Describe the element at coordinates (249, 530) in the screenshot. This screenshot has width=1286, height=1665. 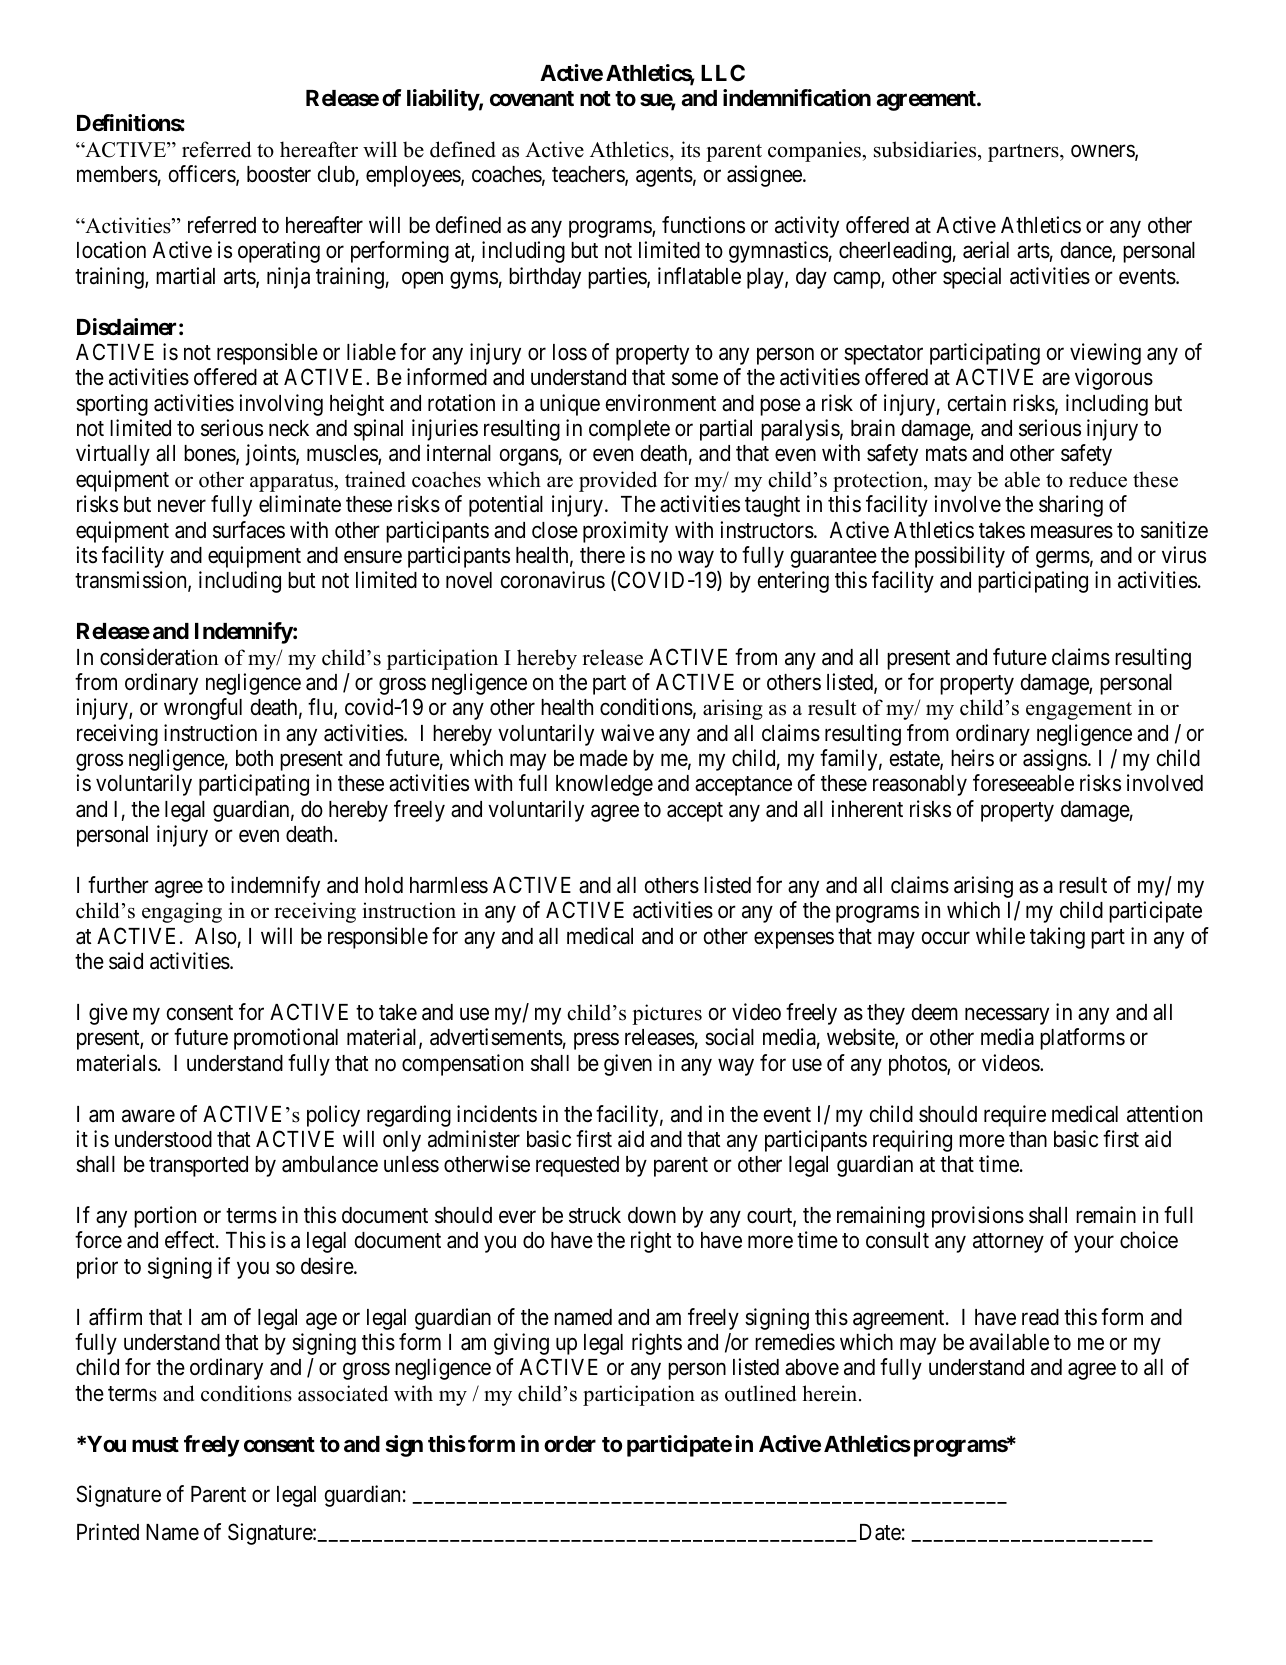
I see `surfaces` at that location.
